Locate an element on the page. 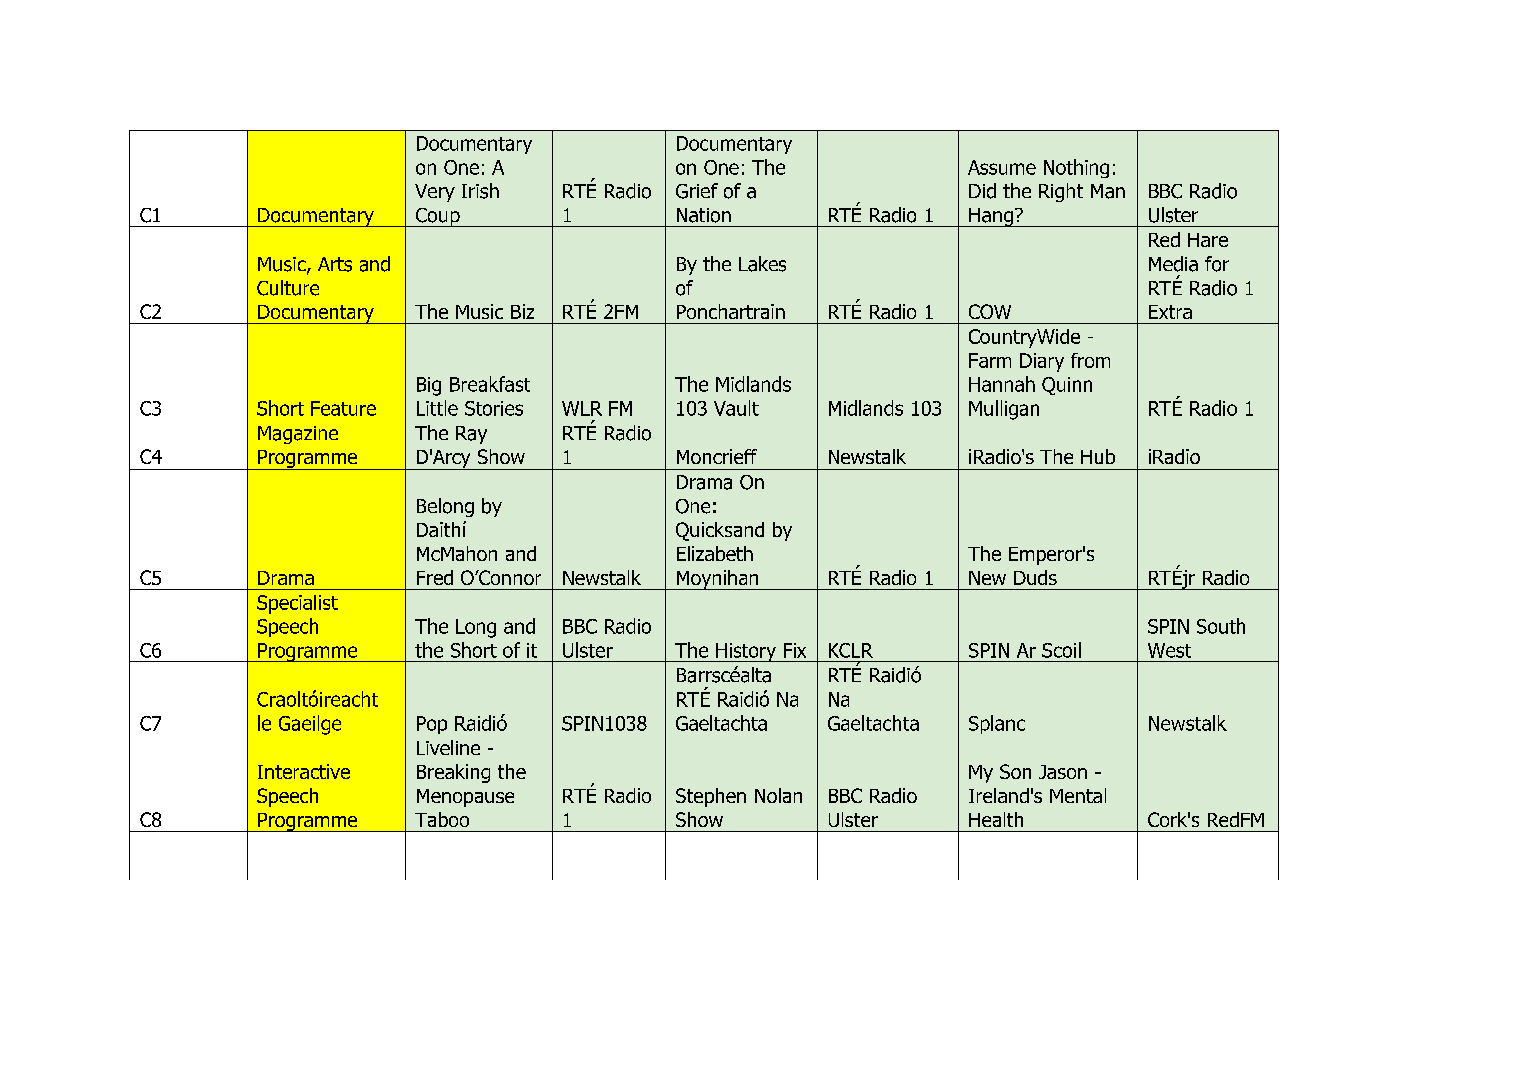 The image size is (1515, 1072). Very is located at coordinates (435, 193).
